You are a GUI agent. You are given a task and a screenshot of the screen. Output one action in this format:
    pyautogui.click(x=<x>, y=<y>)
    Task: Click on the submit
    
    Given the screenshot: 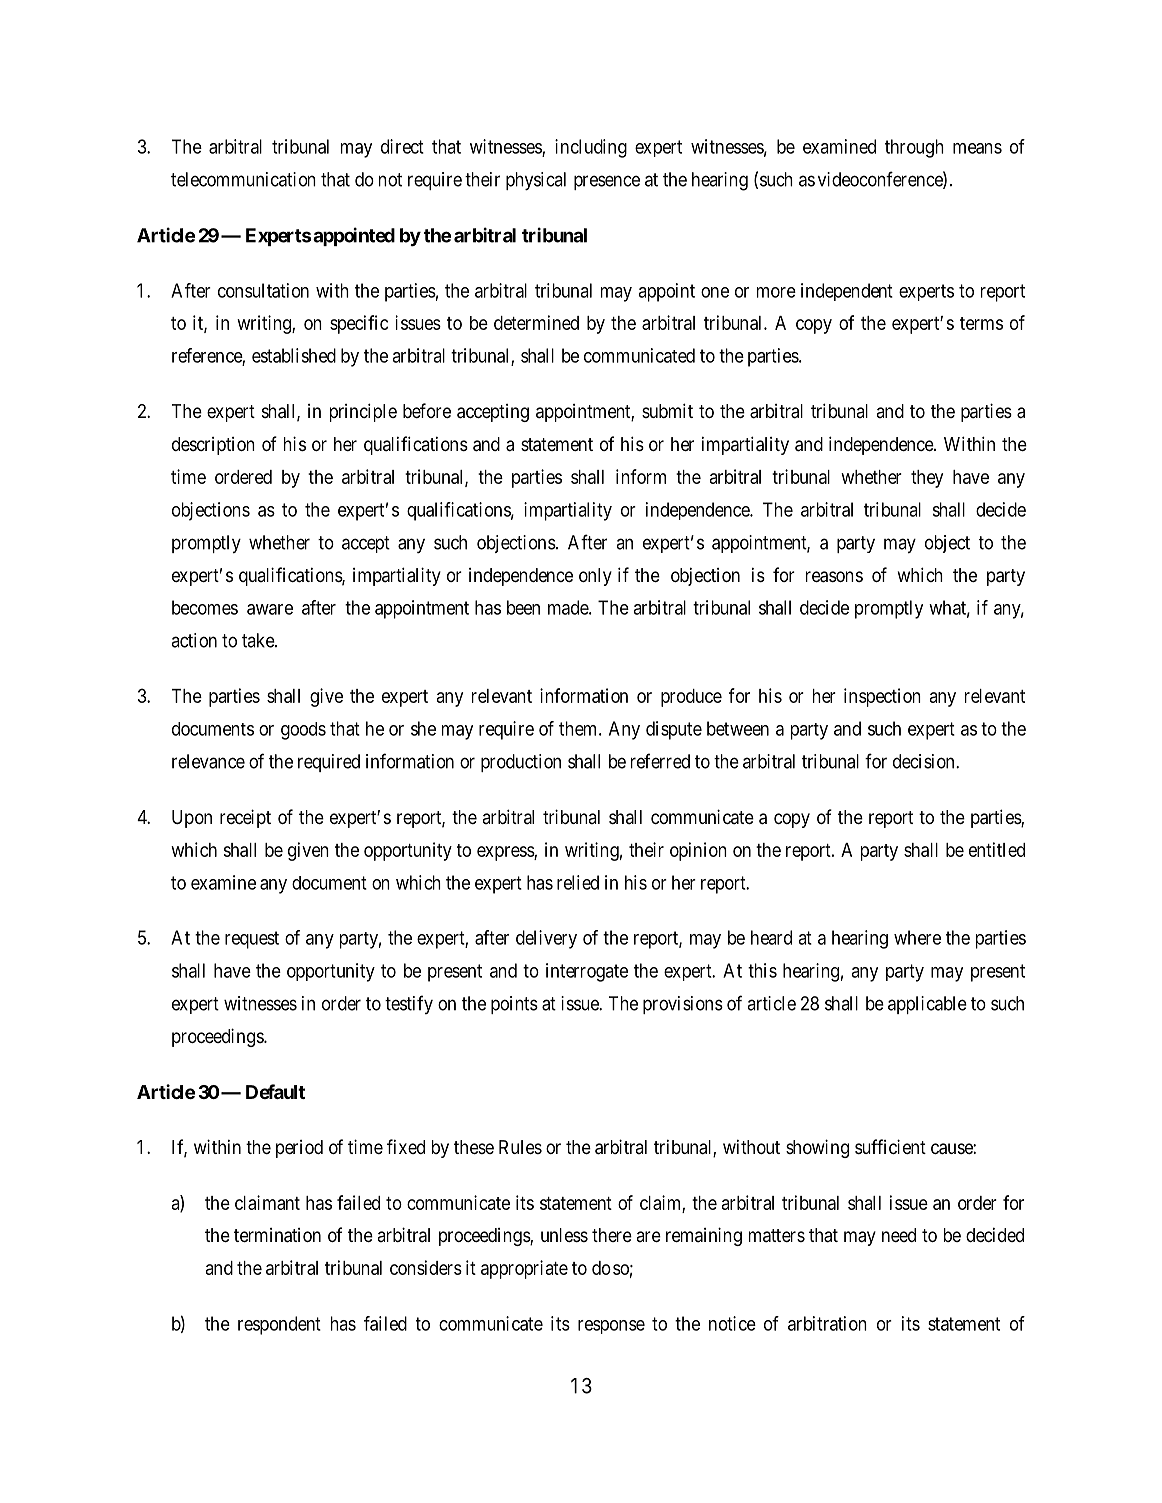 What is the action you would take?
    pyautogui.click(x=667, y=410)
